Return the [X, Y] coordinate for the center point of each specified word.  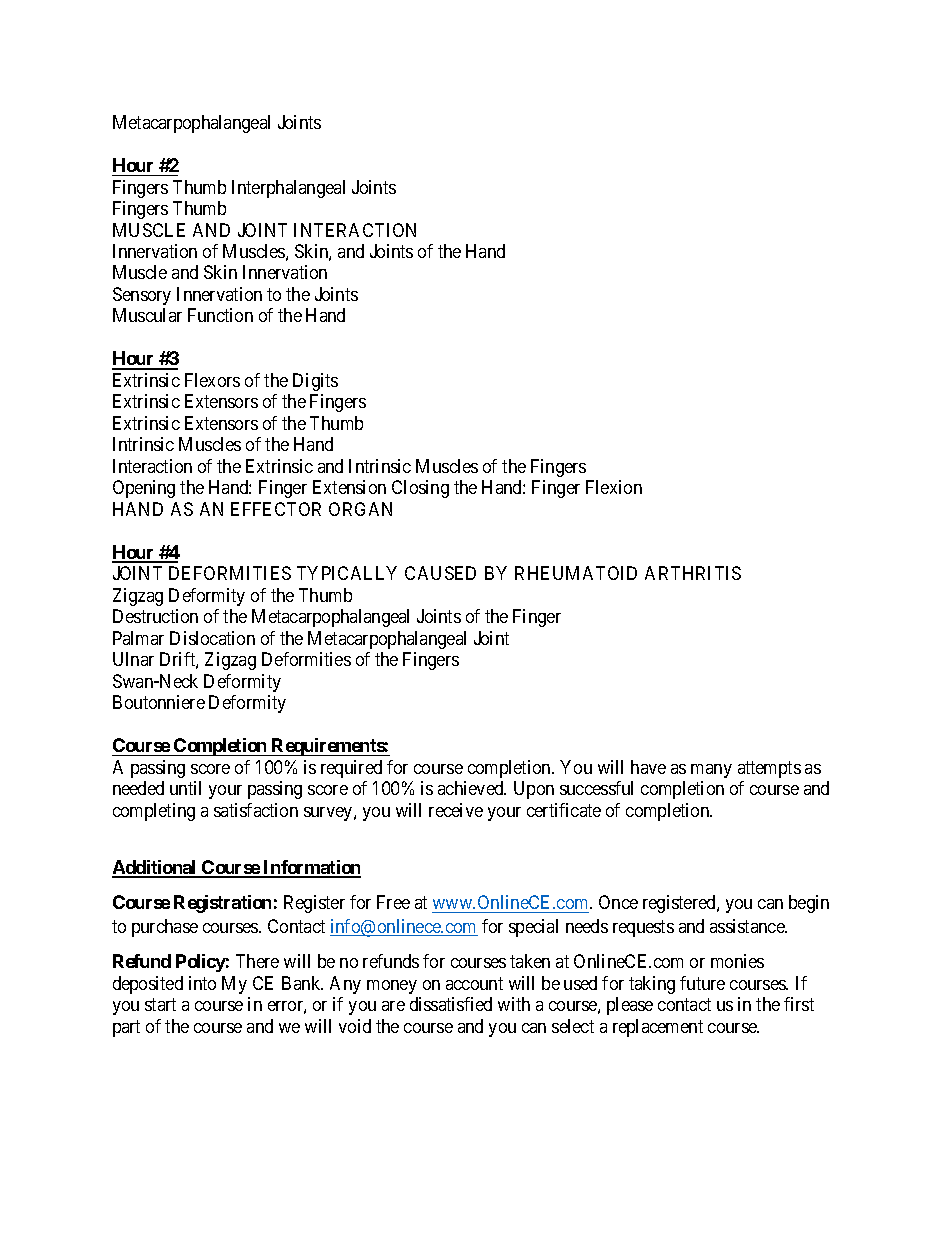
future [702, 983]
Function [220, 315]
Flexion [614, 487]
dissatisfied [451, 1004]
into [202, 983]
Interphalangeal [288, 189]
